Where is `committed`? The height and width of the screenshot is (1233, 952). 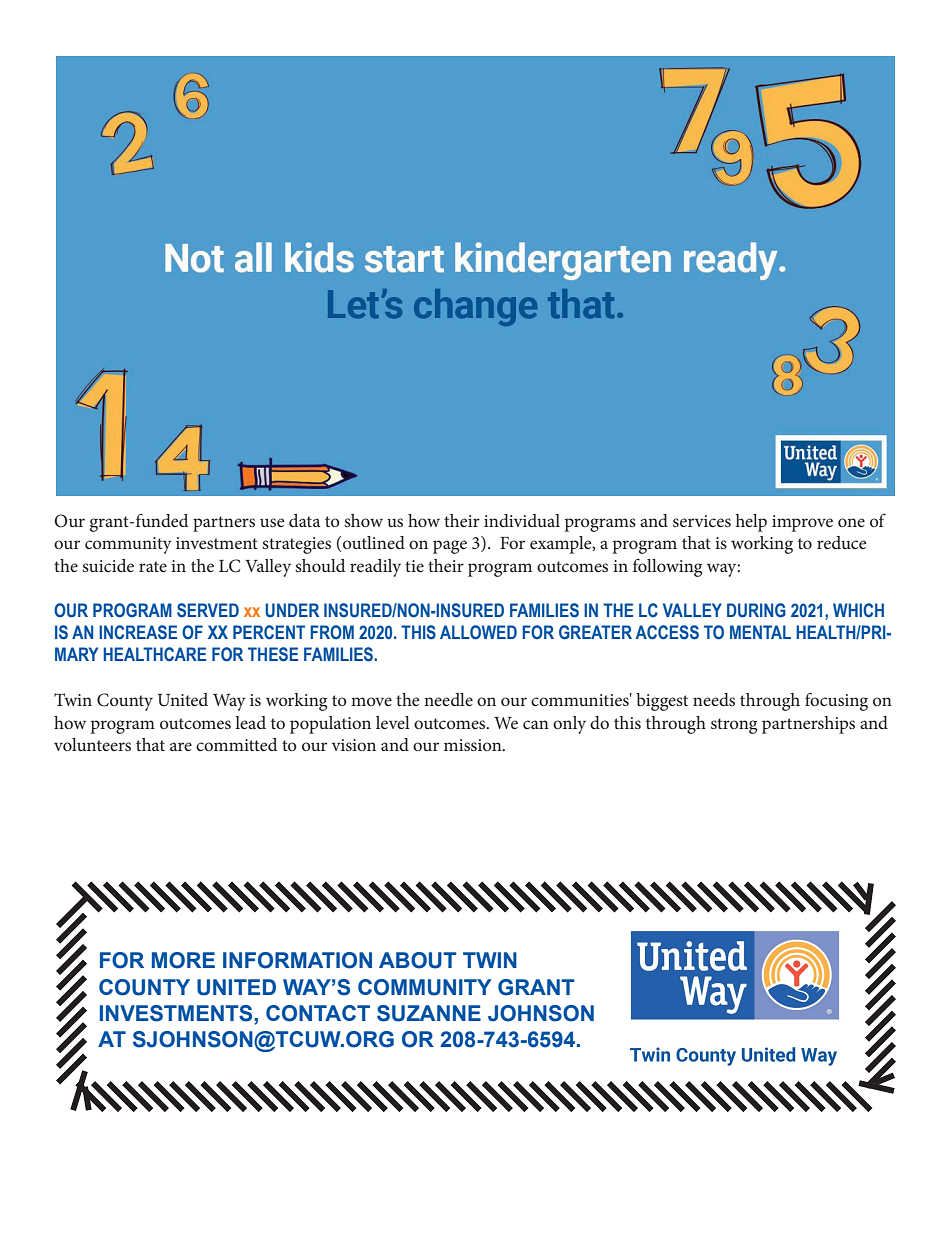 committed is located at coordinates (236, 744).
